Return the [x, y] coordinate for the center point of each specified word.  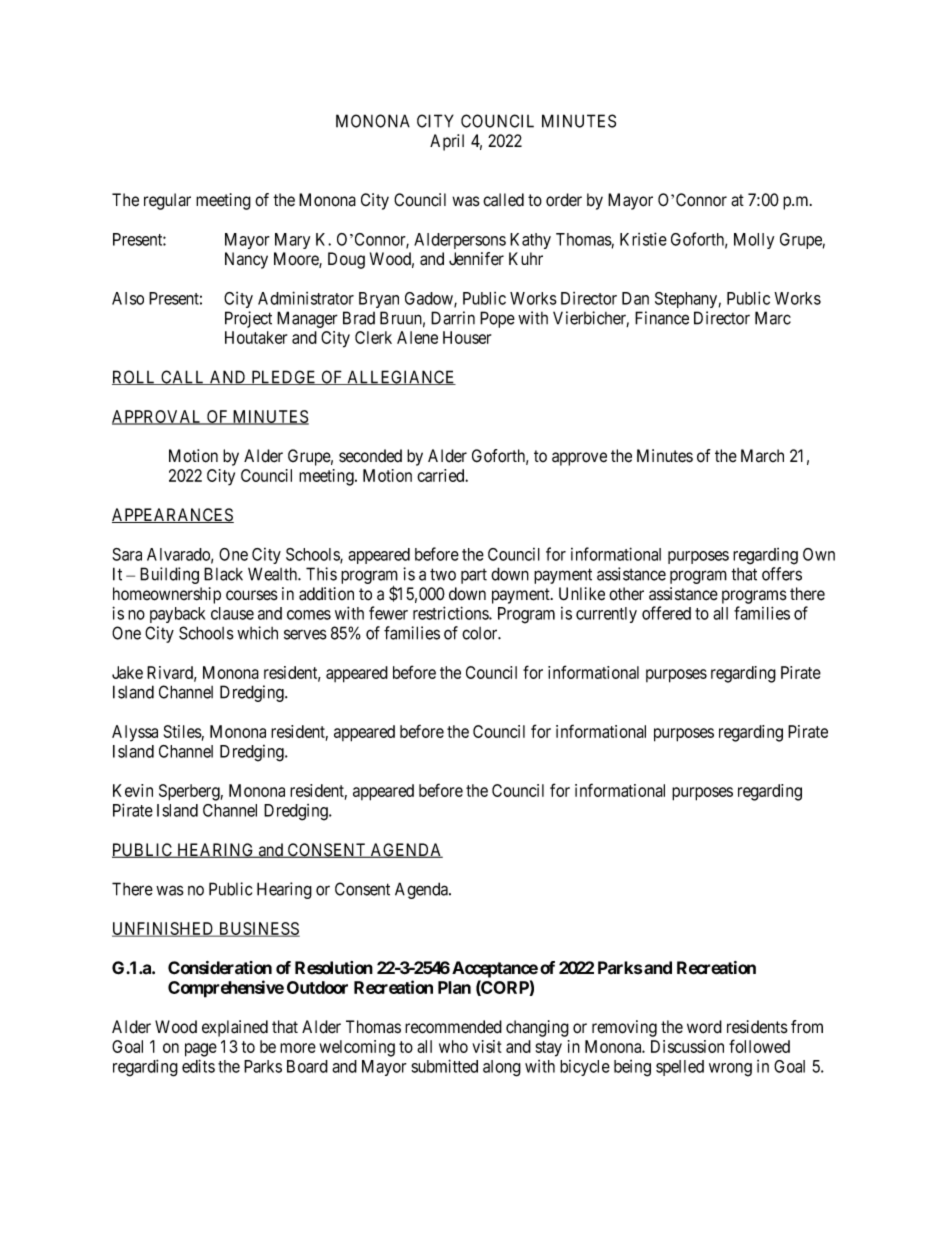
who [453, 1046]
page [201, 1050]
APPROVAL [158, 417]
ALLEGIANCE [400, 377]
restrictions [451, 613]
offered [666, 613]
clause [232, 613]
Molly [754, 241]
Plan [454, 987]
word [704, 1027]
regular [167, 201]
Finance [662, 318]
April [447, 142]
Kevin [133, 790]
